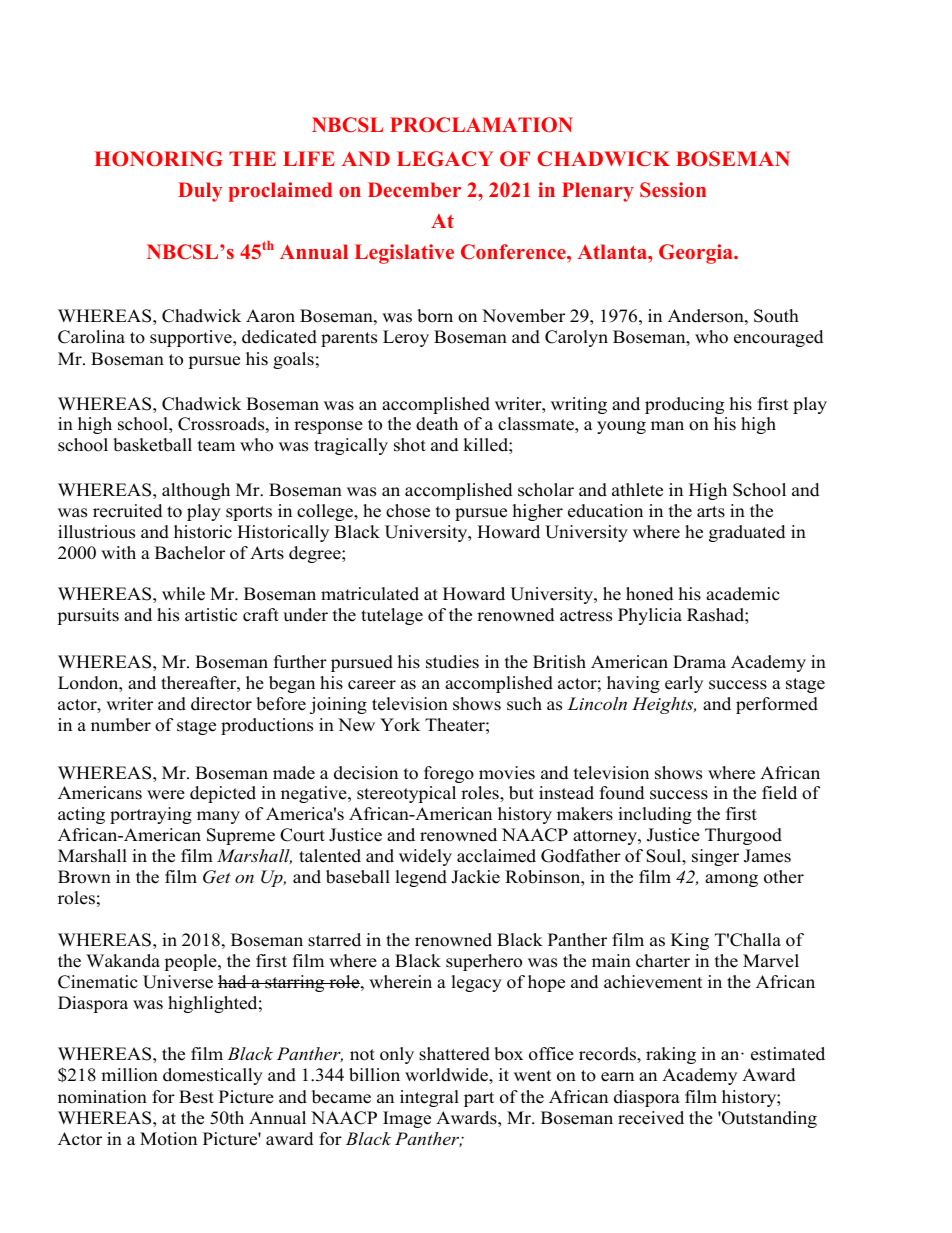  Describe the element at coordinates (192, 338) in the screenshot. I see `supportive` at that location.
